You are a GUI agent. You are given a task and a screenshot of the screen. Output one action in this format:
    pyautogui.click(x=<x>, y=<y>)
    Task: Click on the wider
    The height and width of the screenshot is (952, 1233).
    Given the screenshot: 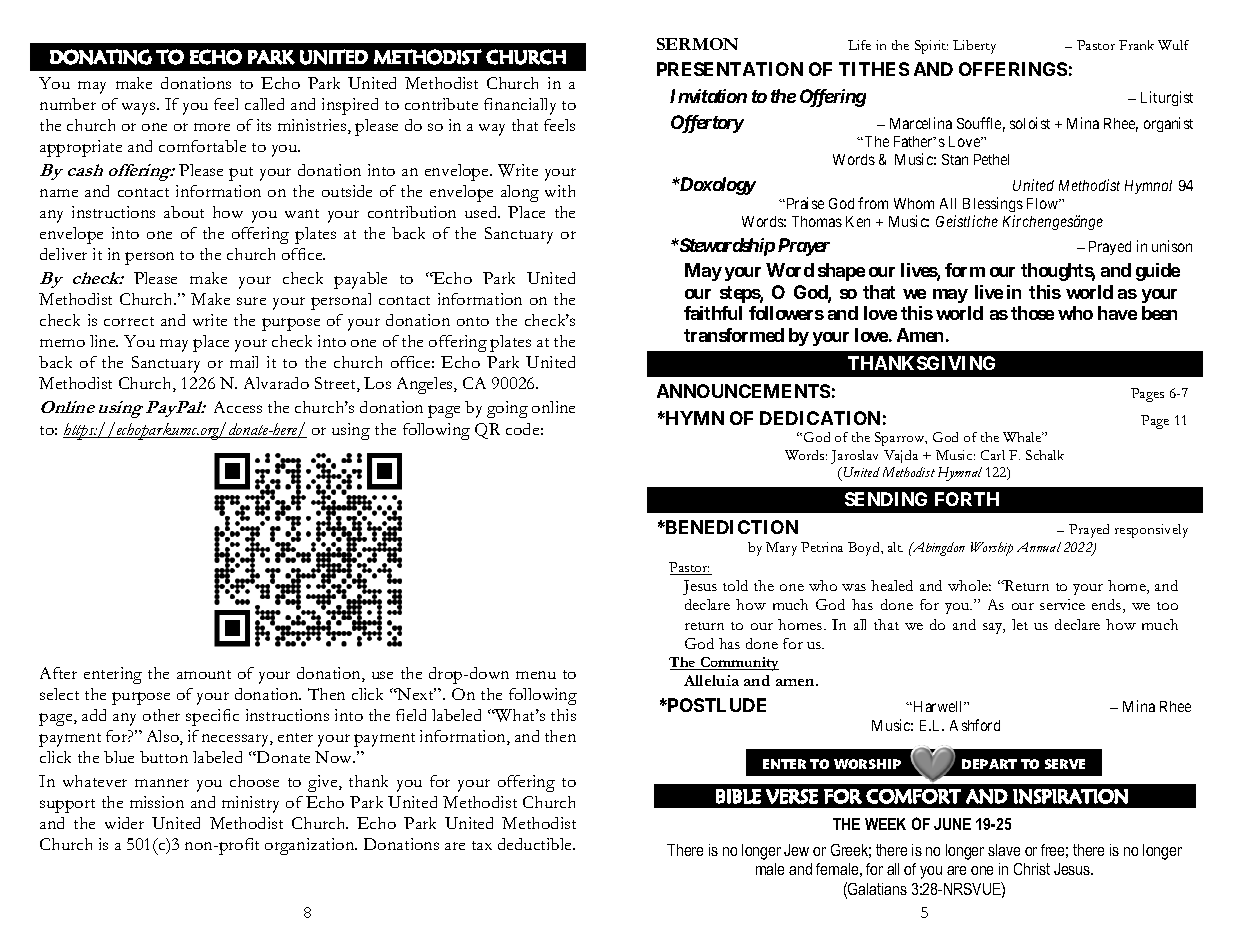 What is the action you would take?
    pyautogui.click(x=124, y=823)
